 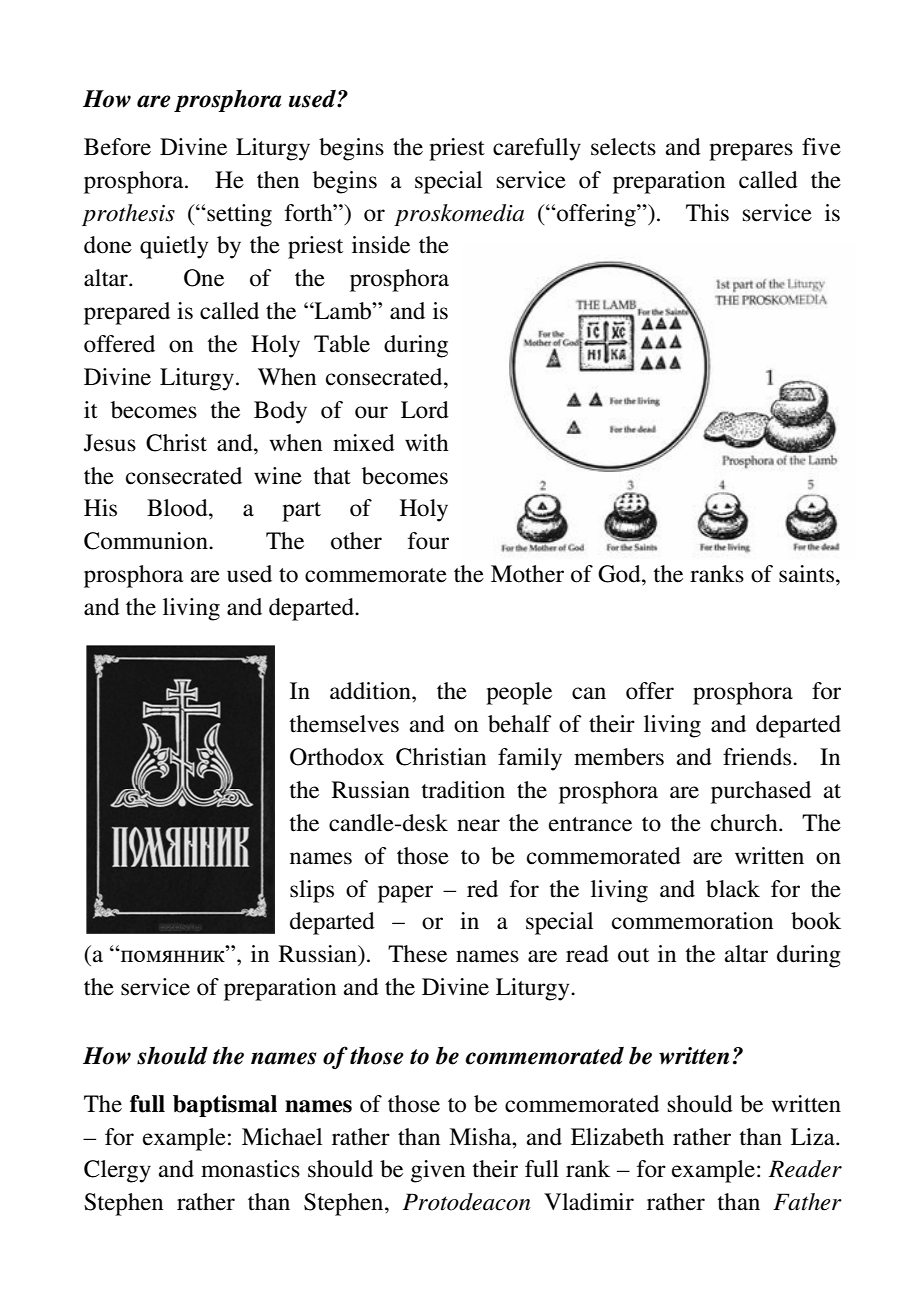 I want to click on slips, so click(x=312, y=891).
